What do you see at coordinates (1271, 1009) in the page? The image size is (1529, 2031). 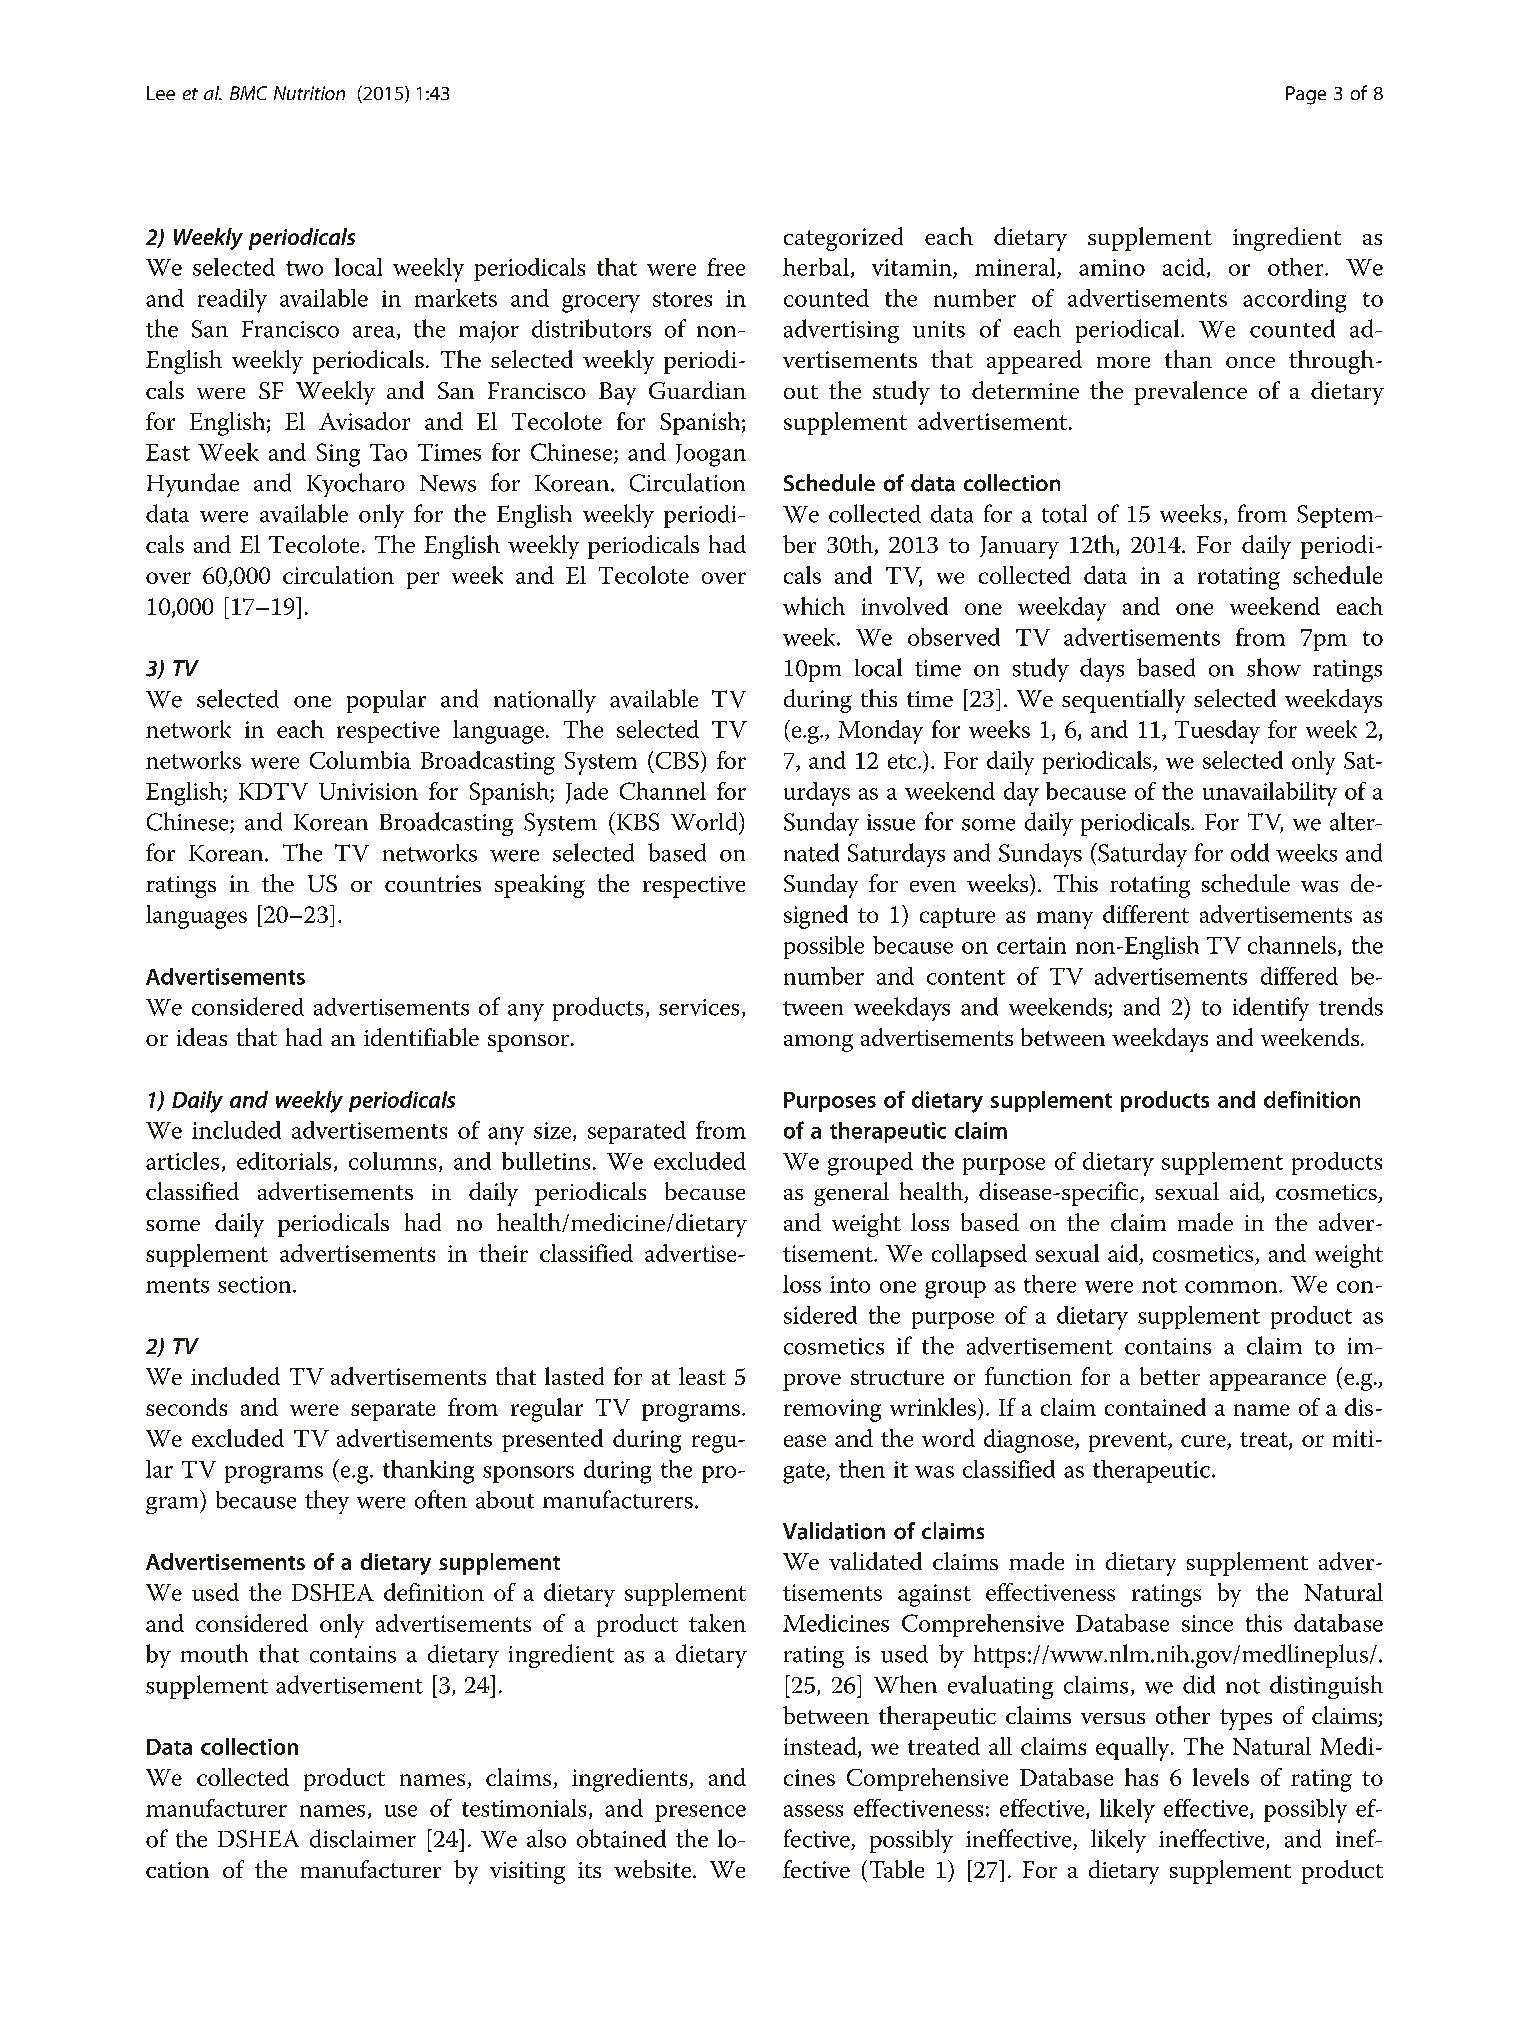 I see `identify` at bounding box center [1271, 1009].
